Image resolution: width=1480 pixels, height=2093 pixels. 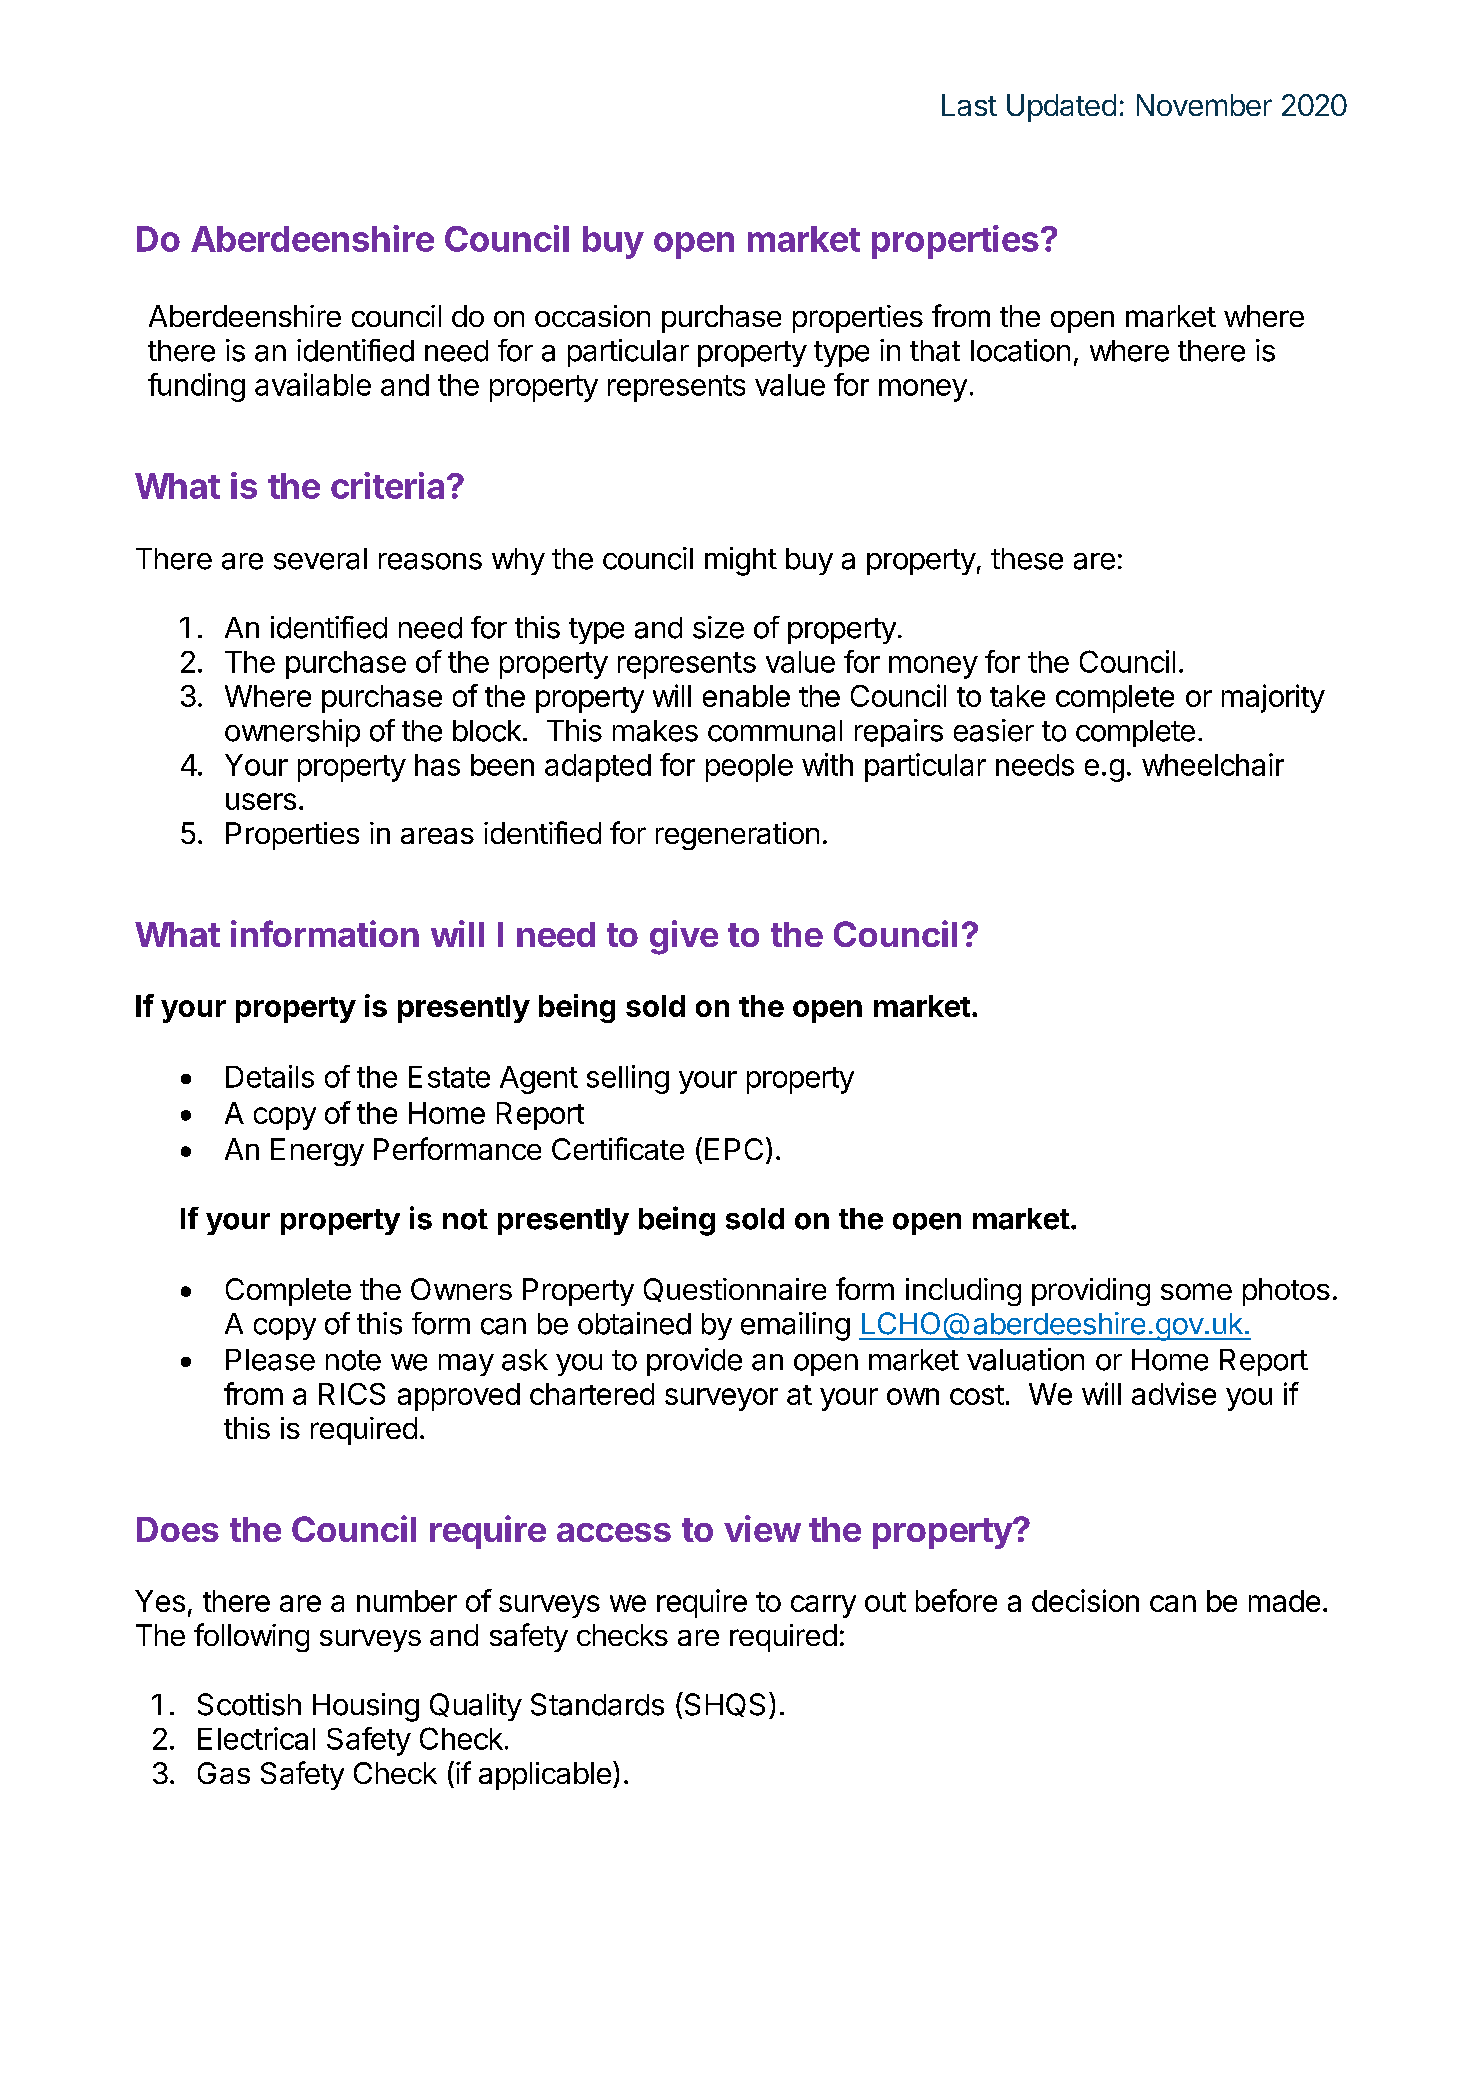 What do you see at coordinates (1174, 1393) in the screenshot?
I see `advise` at bounding box center [1174, 1393].
